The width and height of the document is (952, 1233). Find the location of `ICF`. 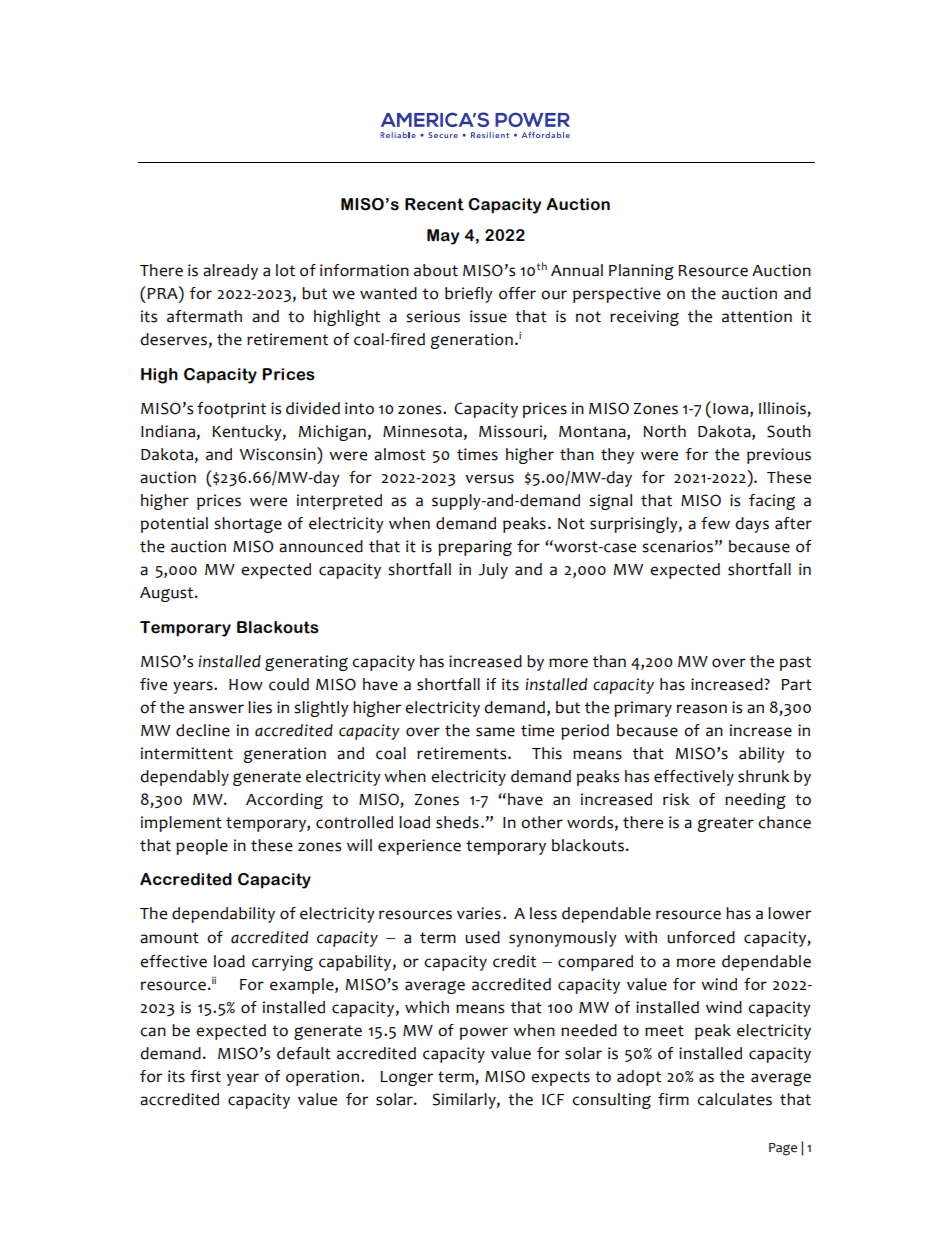

ICF is located at coordinates (553, 1099).
